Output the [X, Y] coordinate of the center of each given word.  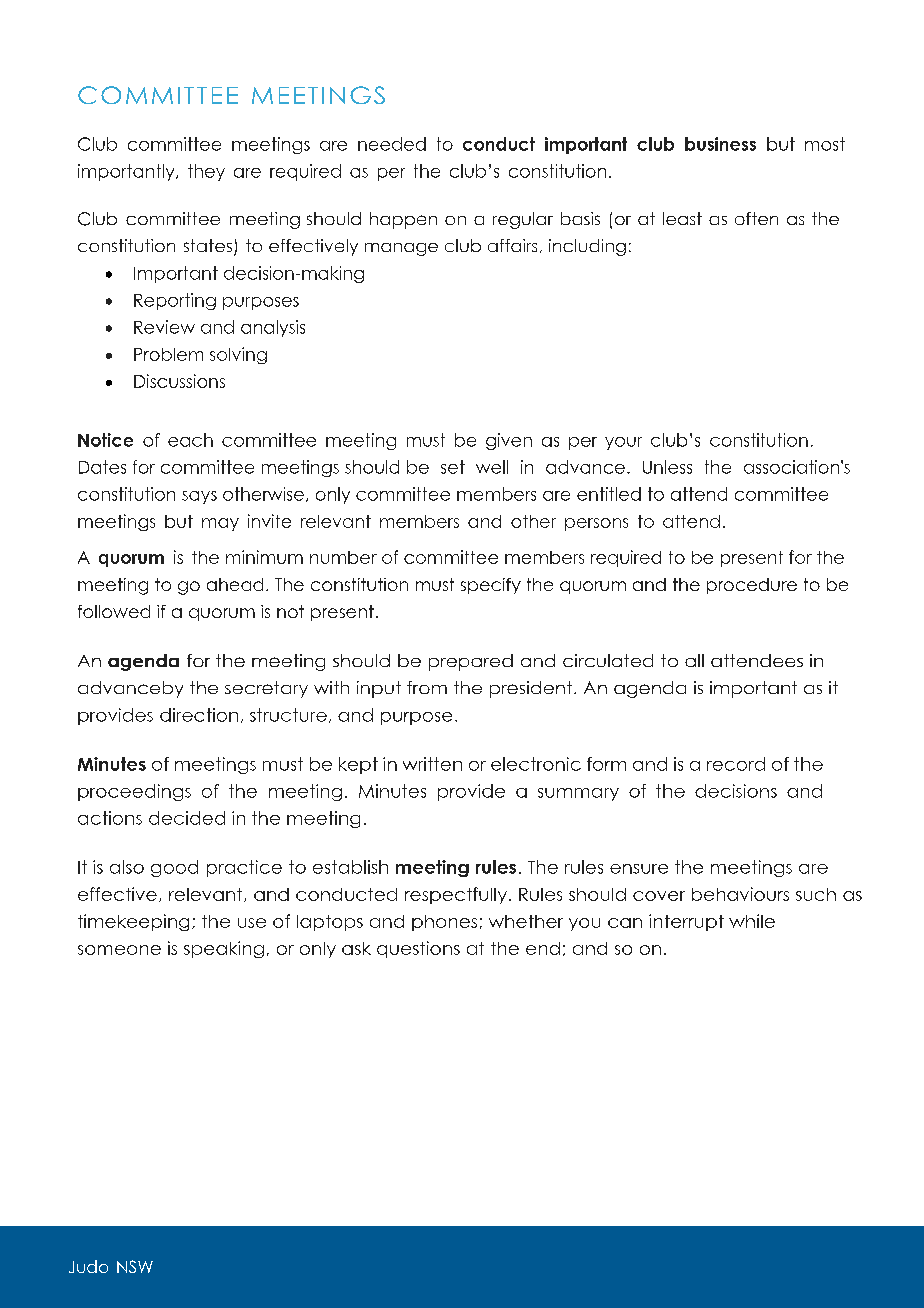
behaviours [740, 894]
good [174, 868]
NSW [135, 1266]
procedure [752, 586]
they [206, 172]
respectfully [456, 895]
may [220, 524]
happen [403, 220]
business [720, 144]
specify [491, 586]
